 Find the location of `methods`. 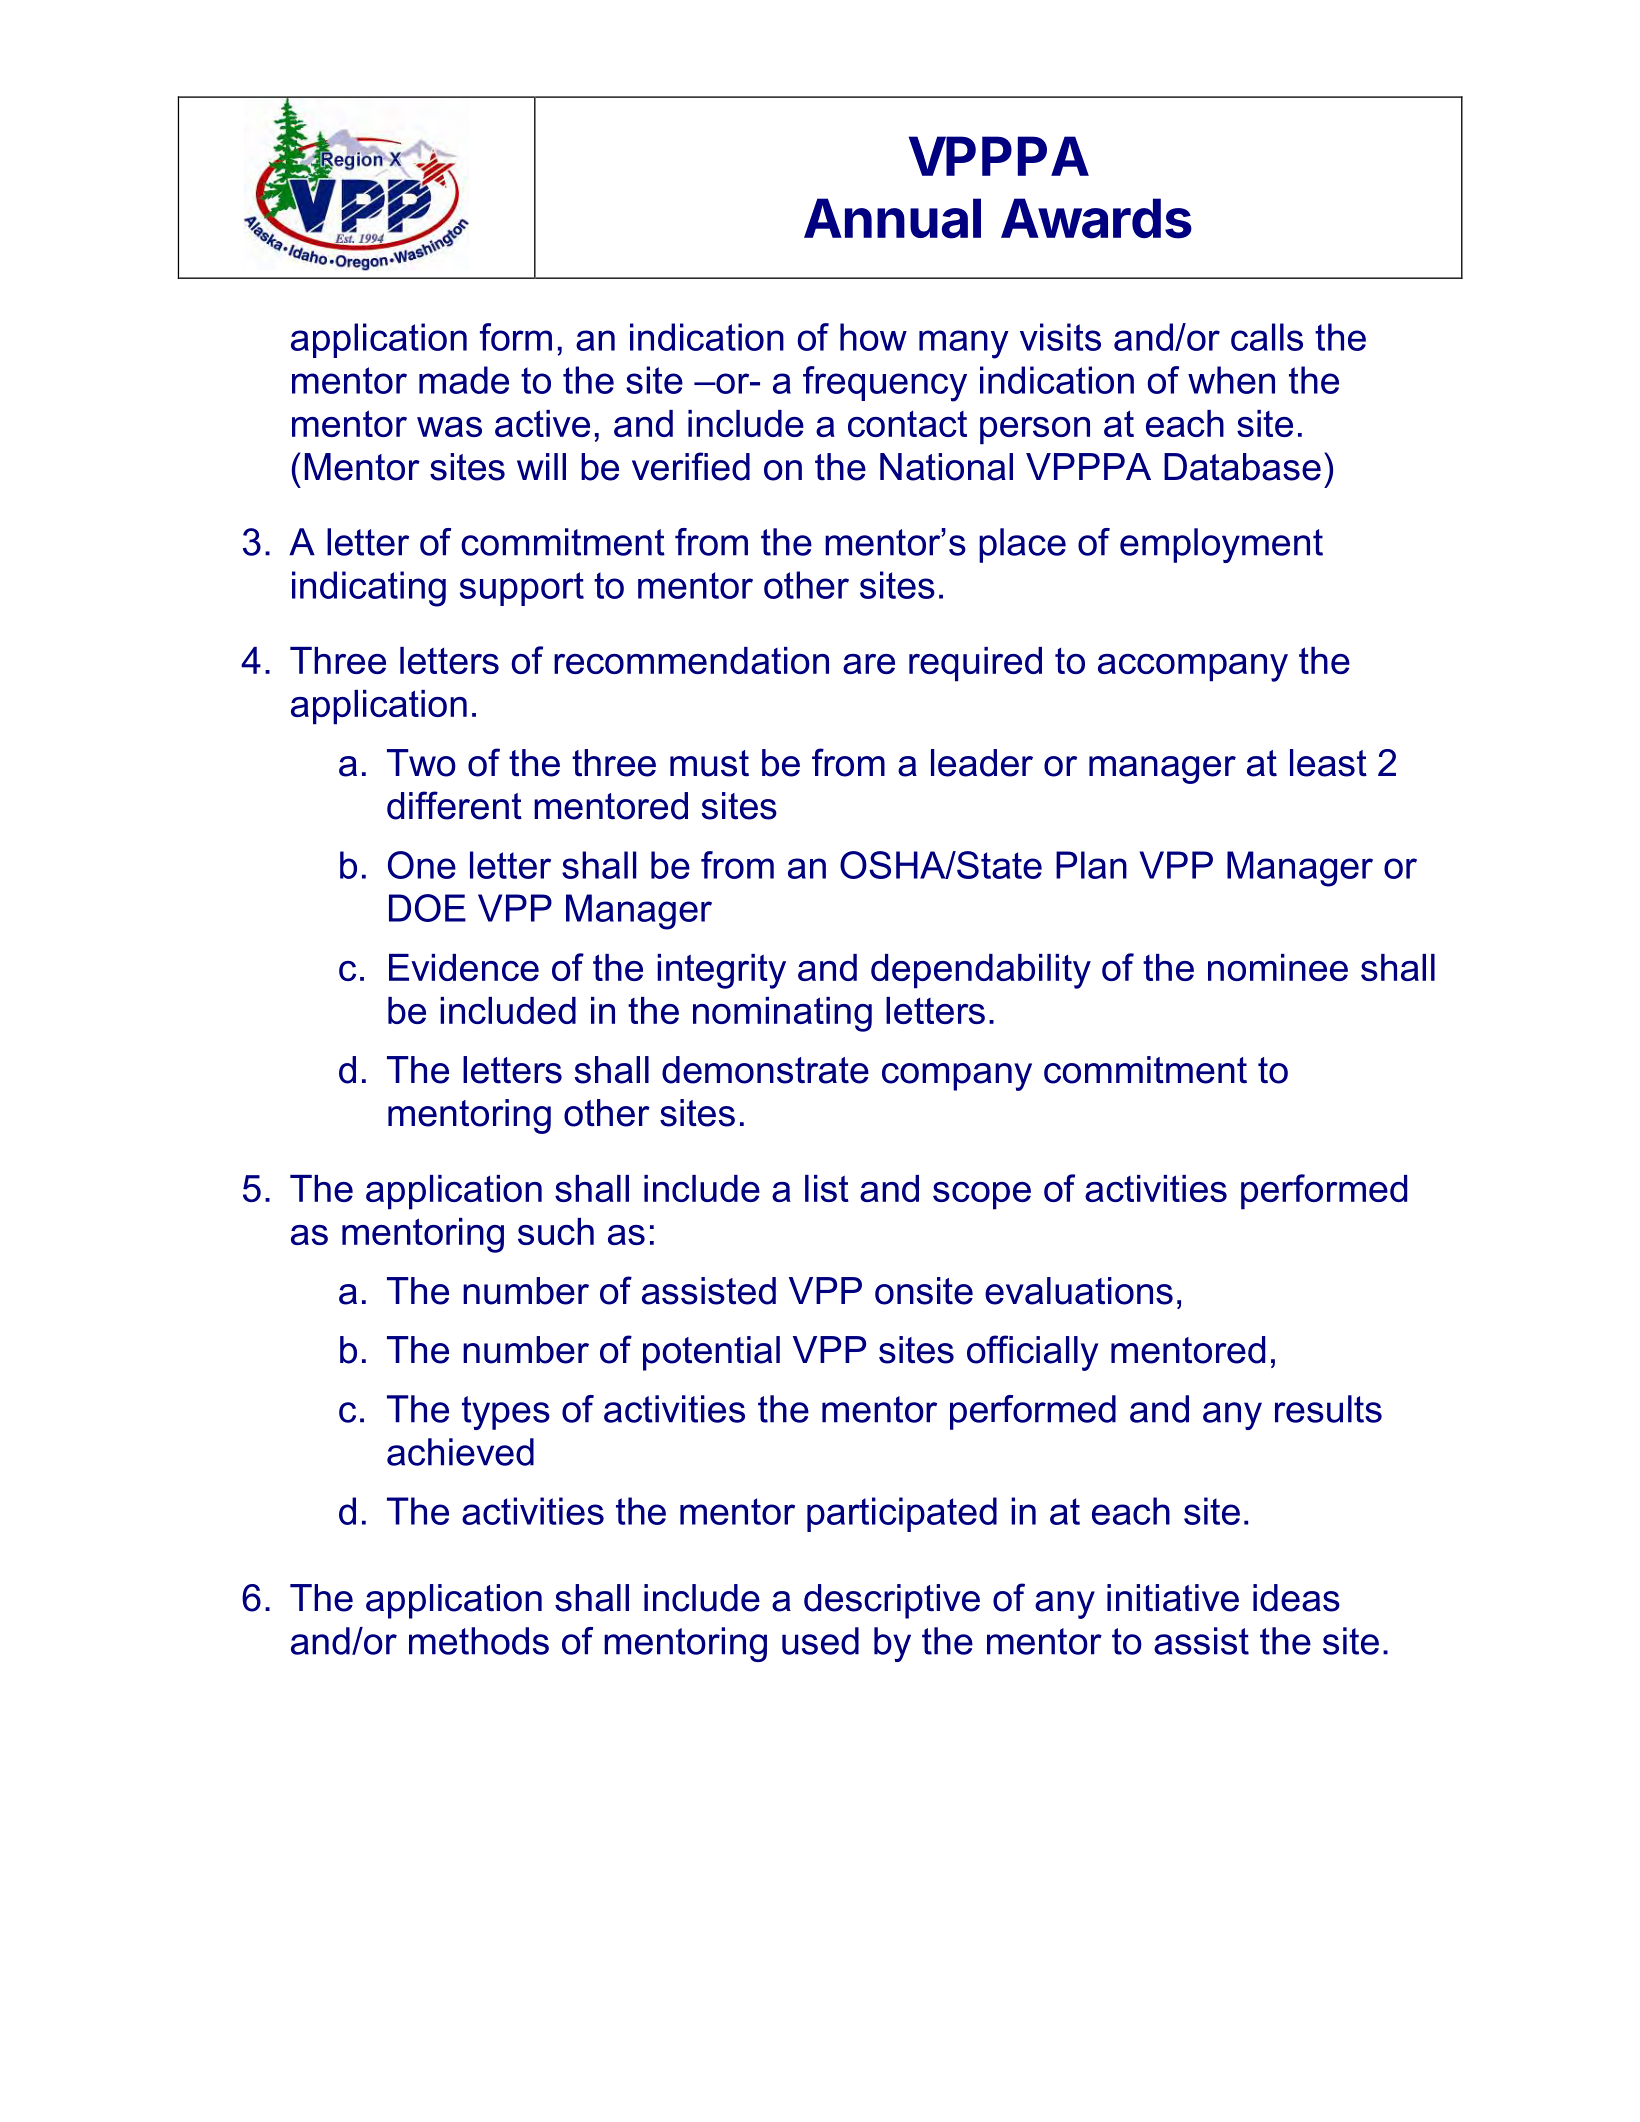

methods is located at coordinates (479, 1641).
